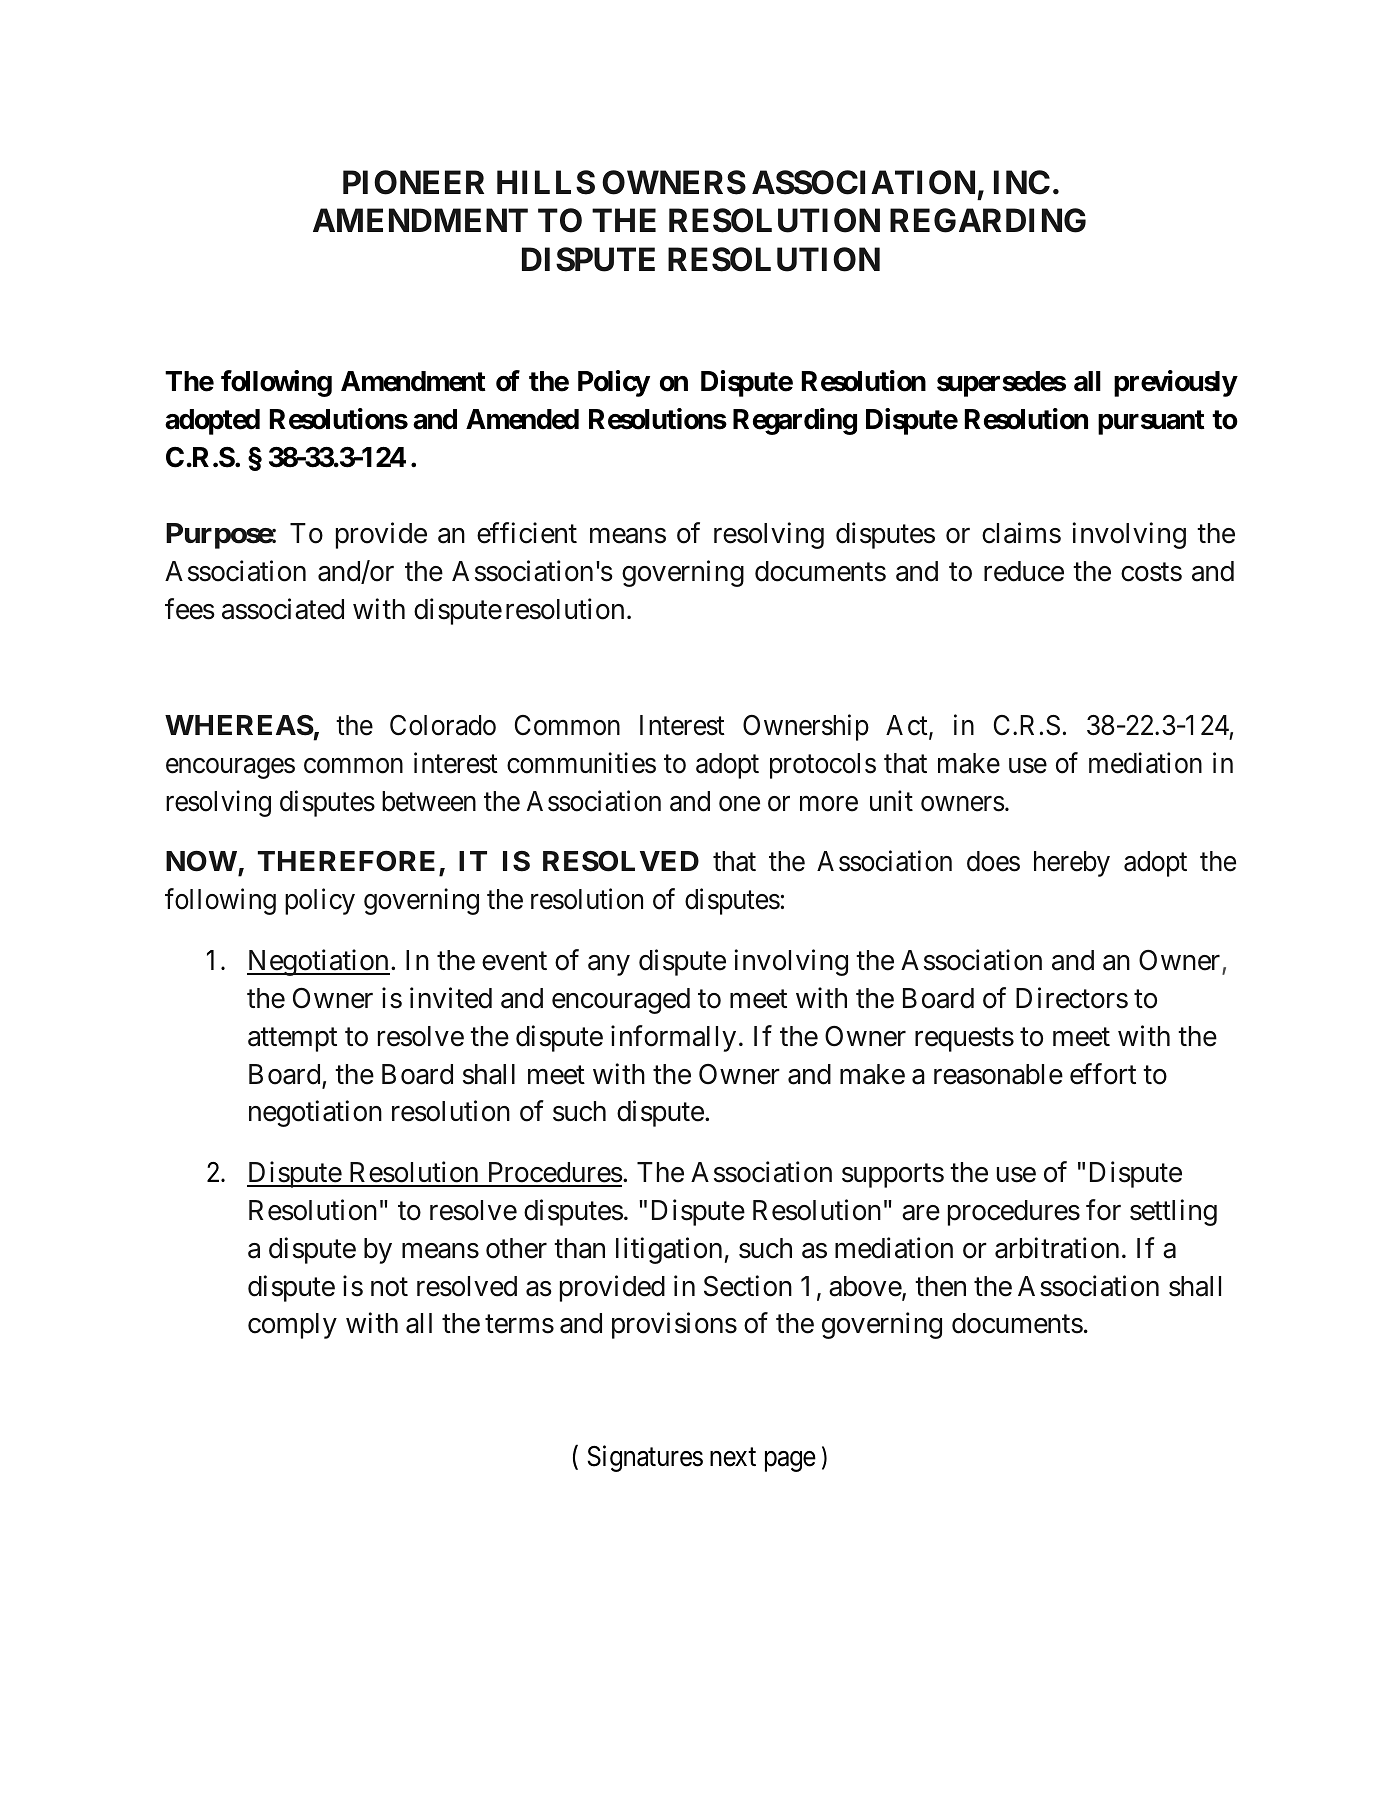 The image size is (1400, 1812). Describe the element at coordinates (1103, 1074) in the page. I see `effort` at that location.
